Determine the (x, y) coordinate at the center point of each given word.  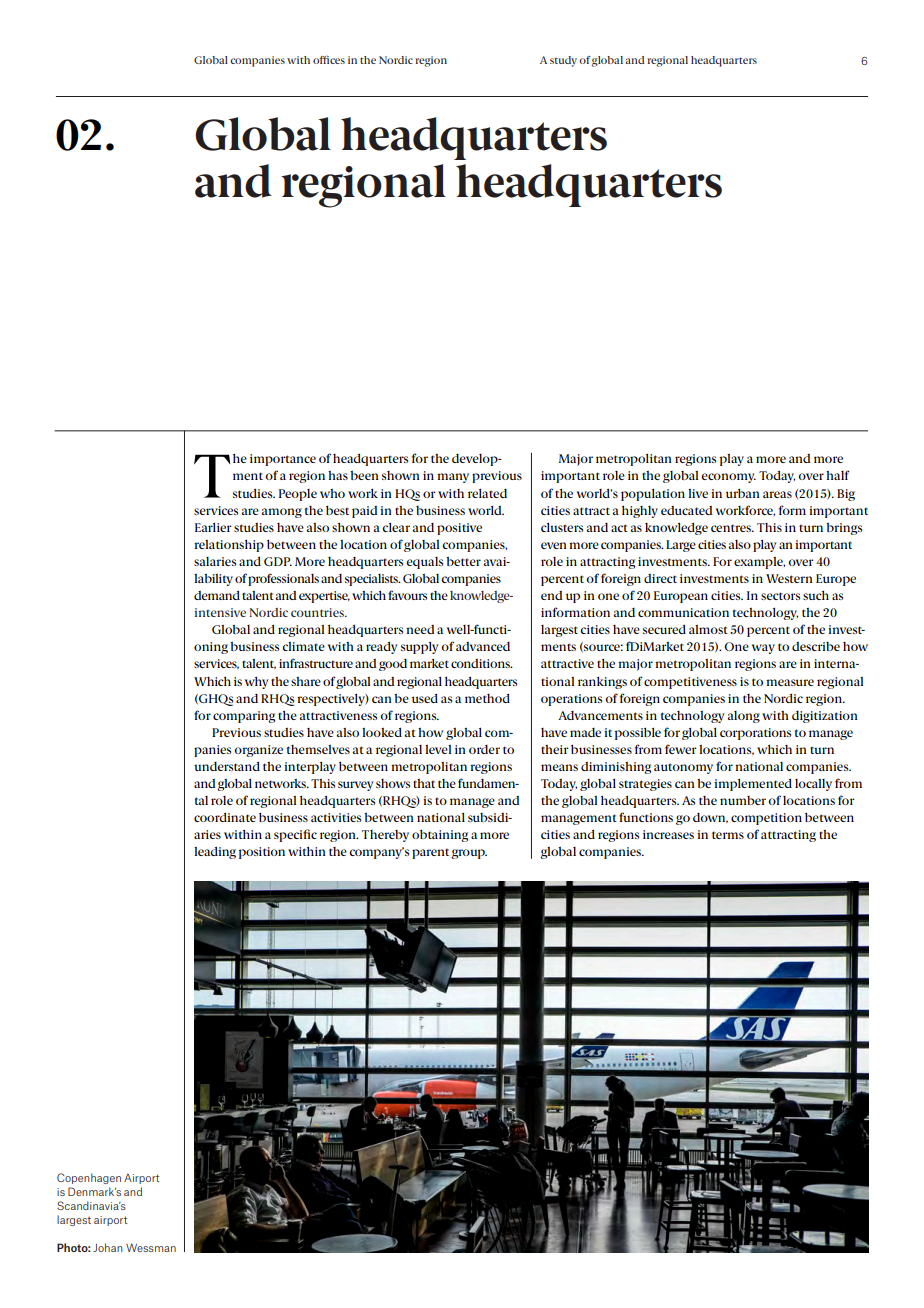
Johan (108, 1247)
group (469, 854)
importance (283, 460)
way (763, 649)
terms (728, 835)
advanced (483, 646)
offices (329, 60)
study (563, 61)
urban (743, 493)
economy (728, 478)
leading (215, 852)
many (453, 478)
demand (217, 595)
